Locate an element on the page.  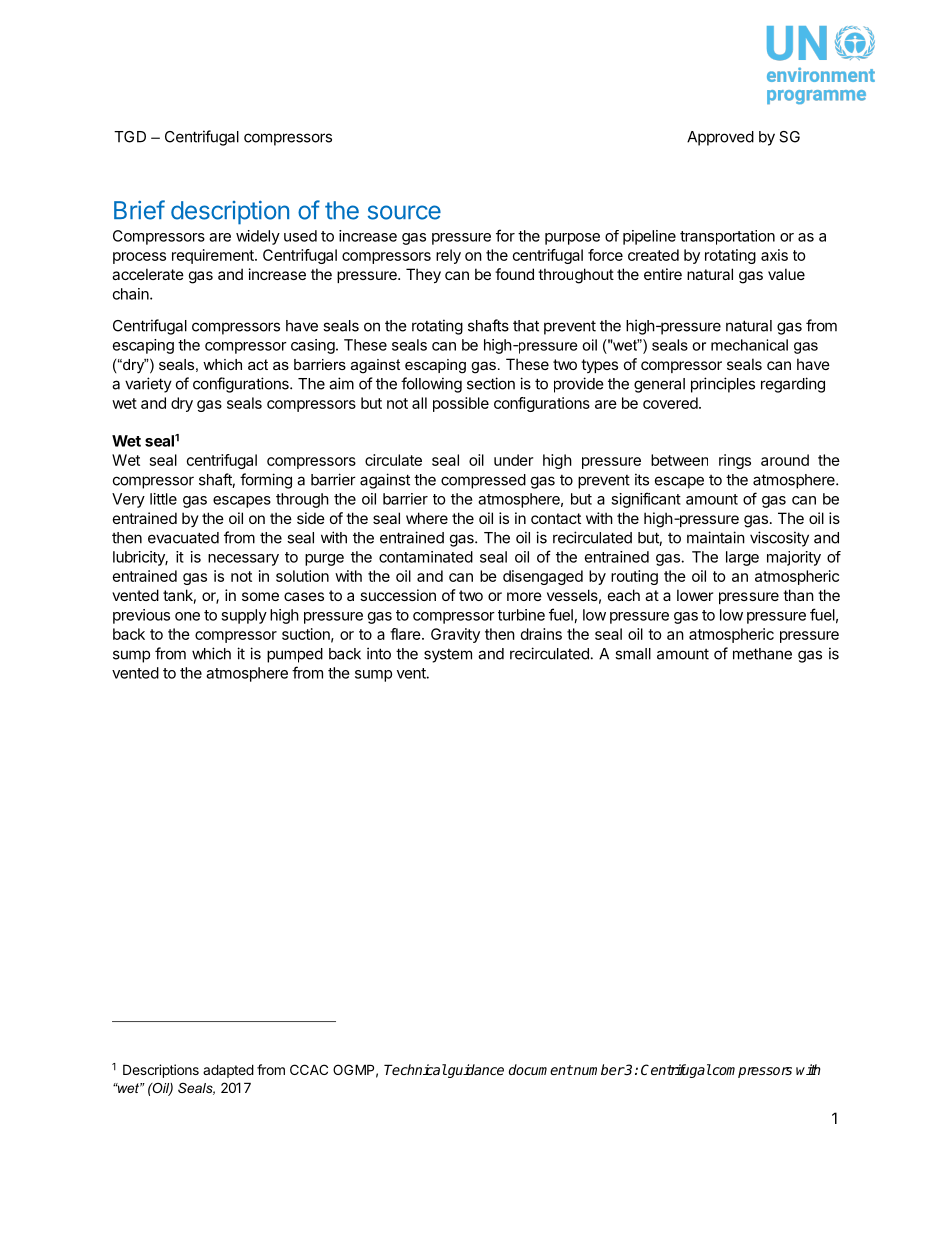
Approved is located at coordinates (720, 138).
